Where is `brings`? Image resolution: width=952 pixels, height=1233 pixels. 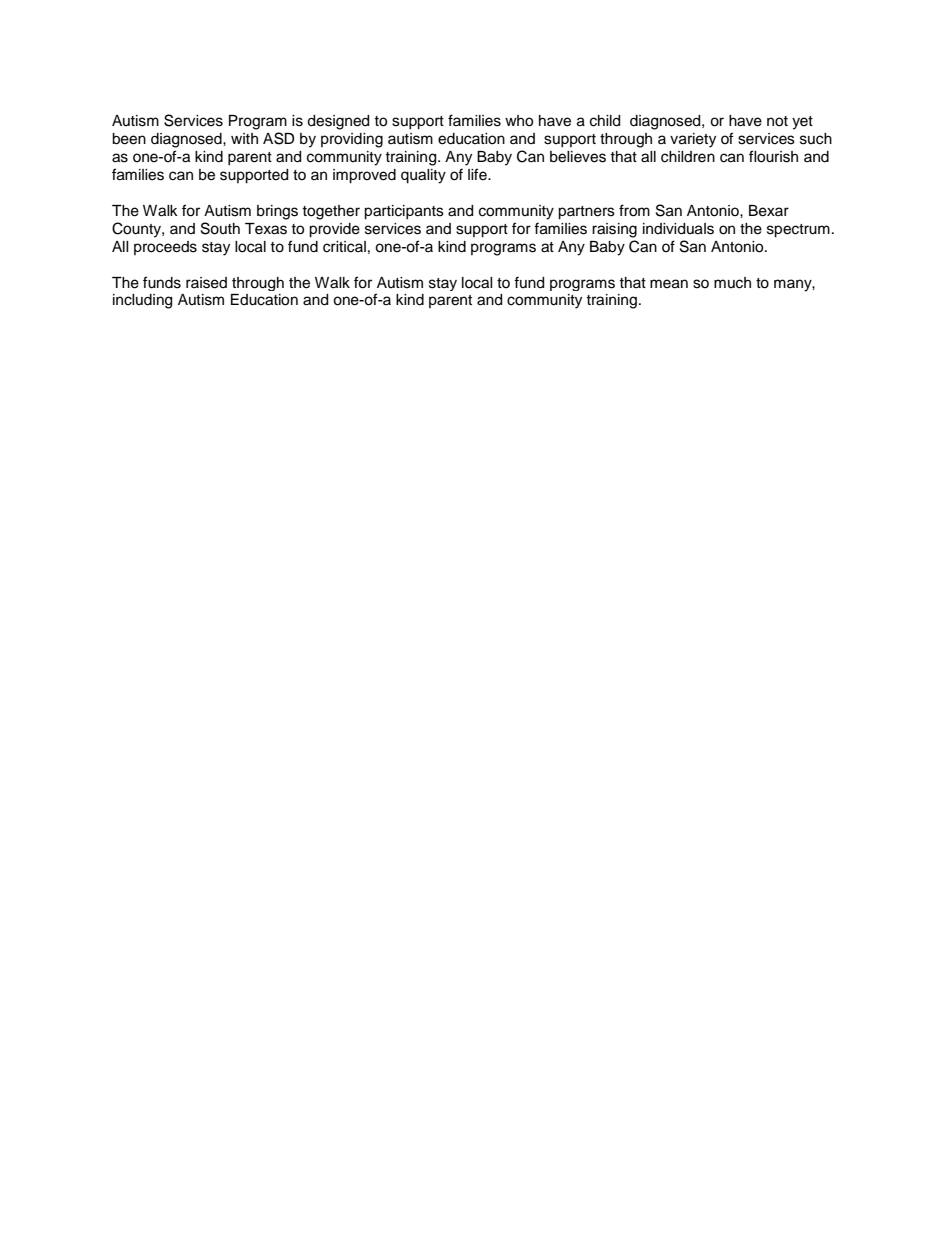
brings is located at coordinates (277, 212).
